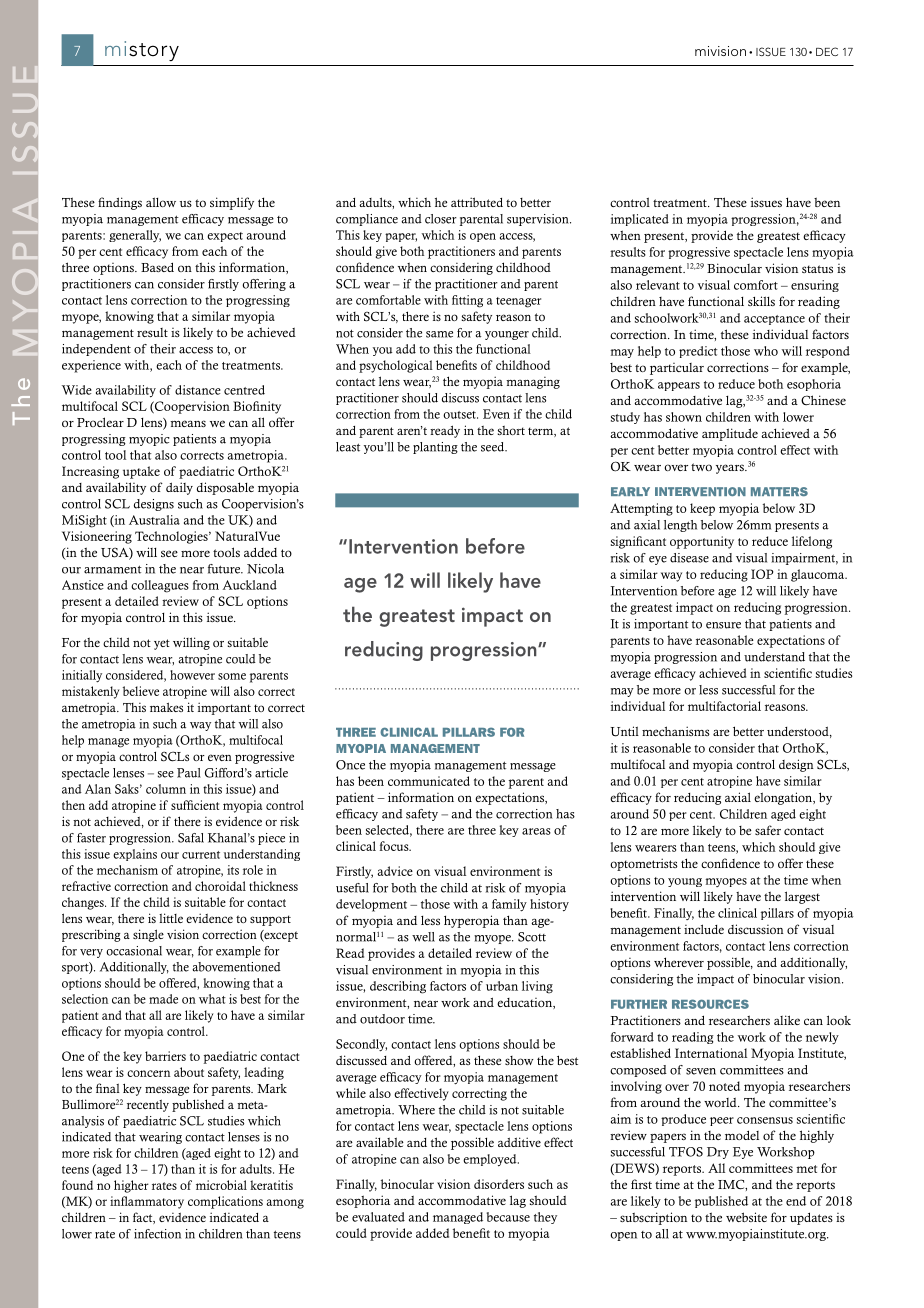 Image resolution: width=924 pixels, height=1308 pixels. I want to click on who, so click(766, 351).
